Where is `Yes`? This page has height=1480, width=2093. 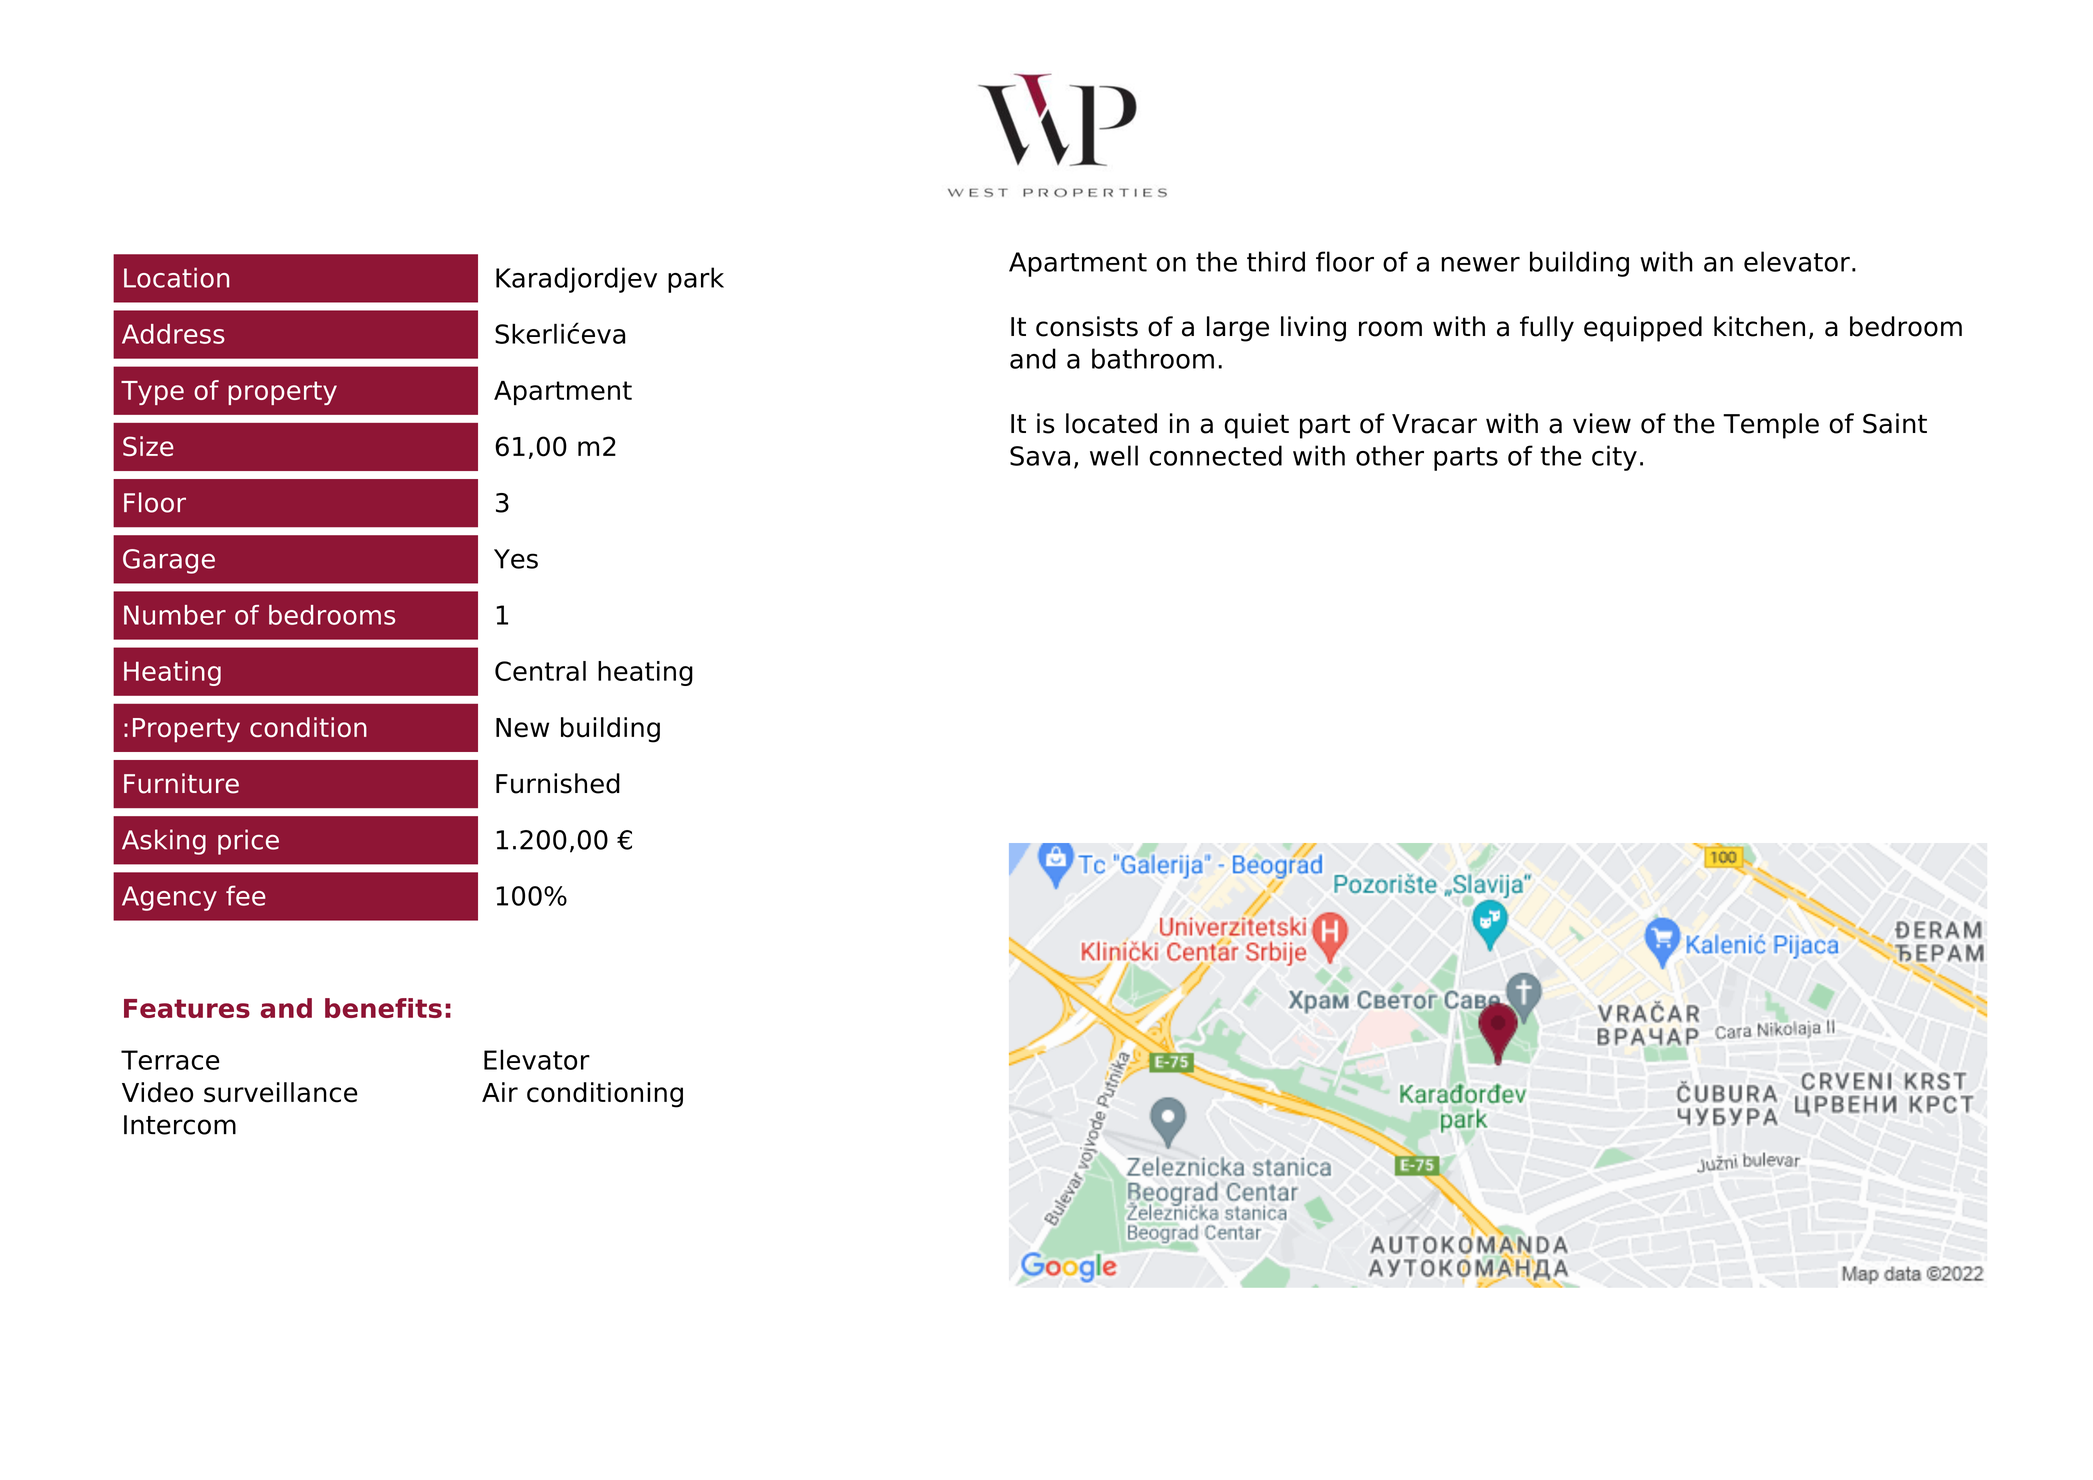
Yes is located at coordinates (516, 559).
